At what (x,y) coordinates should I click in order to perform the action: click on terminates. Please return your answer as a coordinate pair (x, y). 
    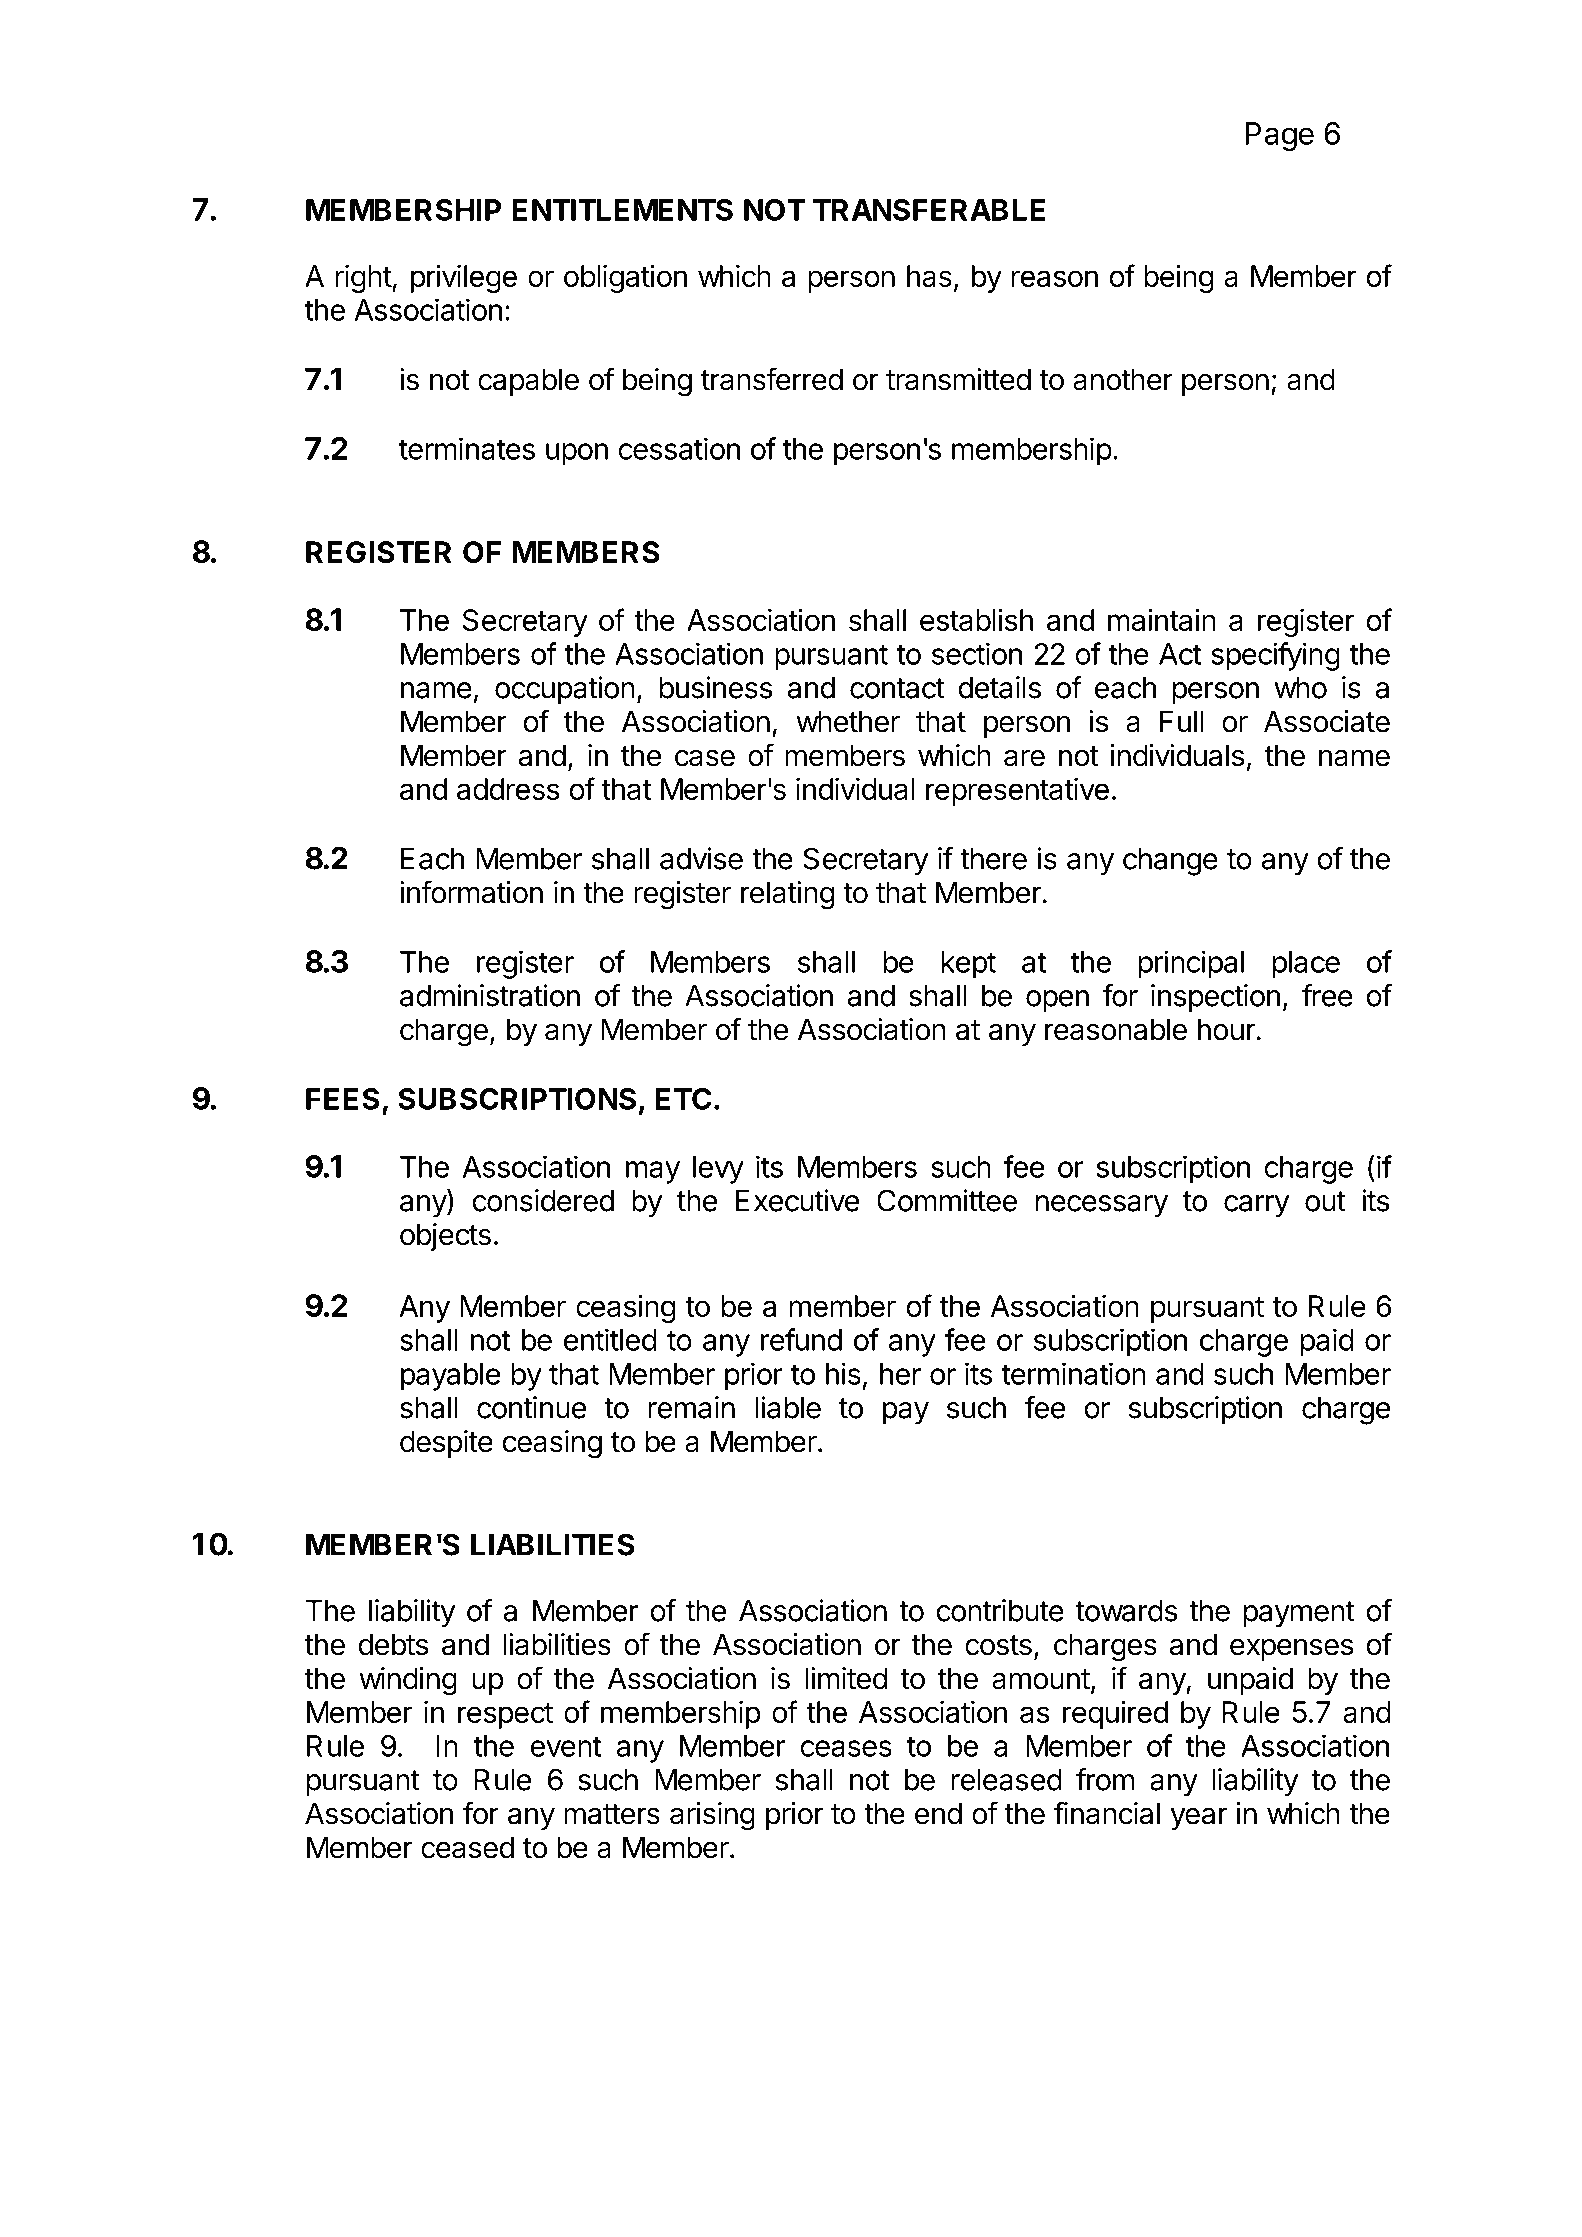
    Looking at the image, I should click on (467, 448).
